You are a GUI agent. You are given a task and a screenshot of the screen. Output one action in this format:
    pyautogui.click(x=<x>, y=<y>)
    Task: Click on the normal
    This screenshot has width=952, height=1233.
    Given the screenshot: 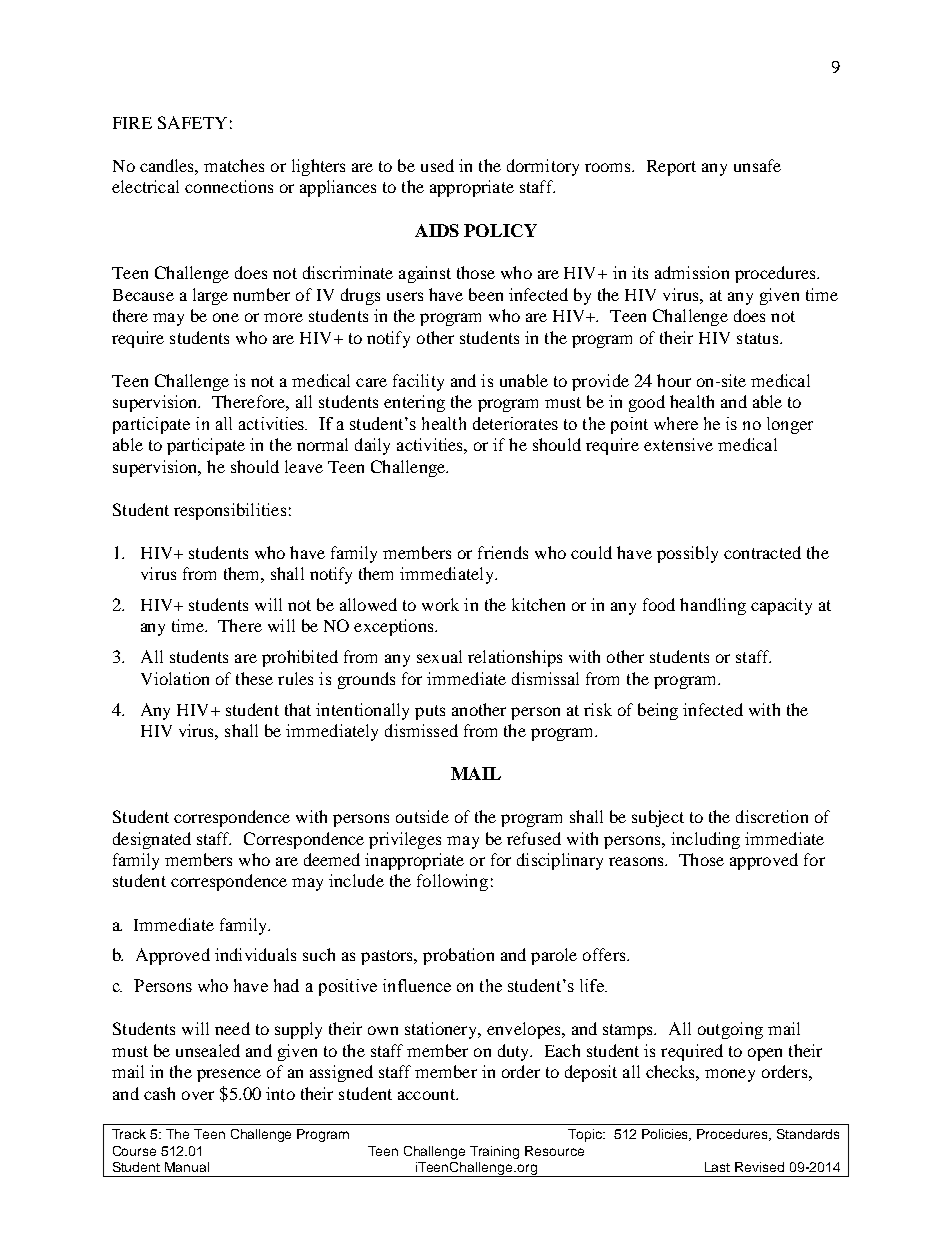 What is the action you would take?
    pyautogui.click(x=322, y=444)
